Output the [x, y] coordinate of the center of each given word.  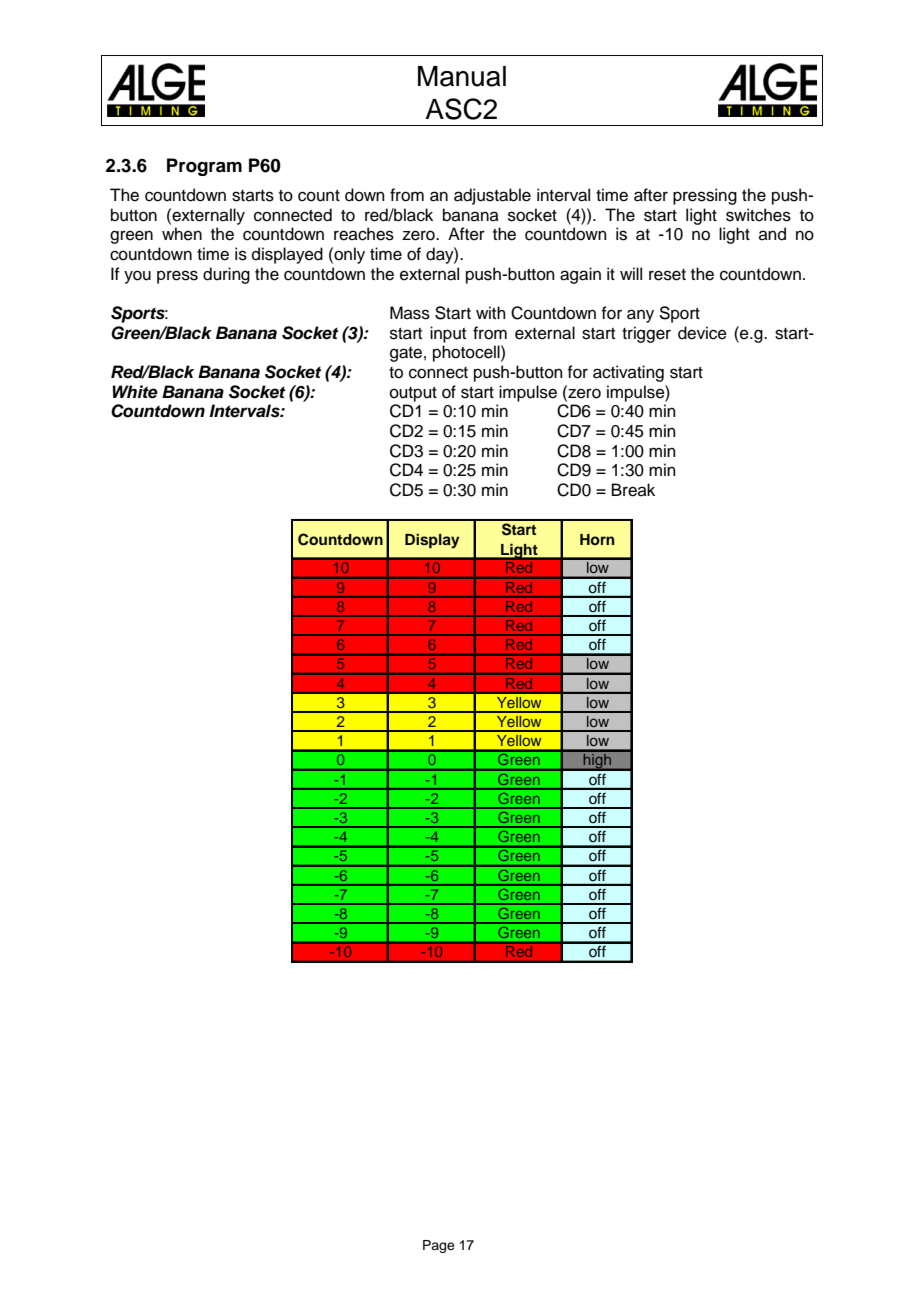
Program [204, 167]
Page [439, 1246]
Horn [597, 539]
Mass [410, 313]
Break [633, 490]
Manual [462, 76]
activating [628, 373]
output [413, 394]
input [448, 334]
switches [758, 215]
